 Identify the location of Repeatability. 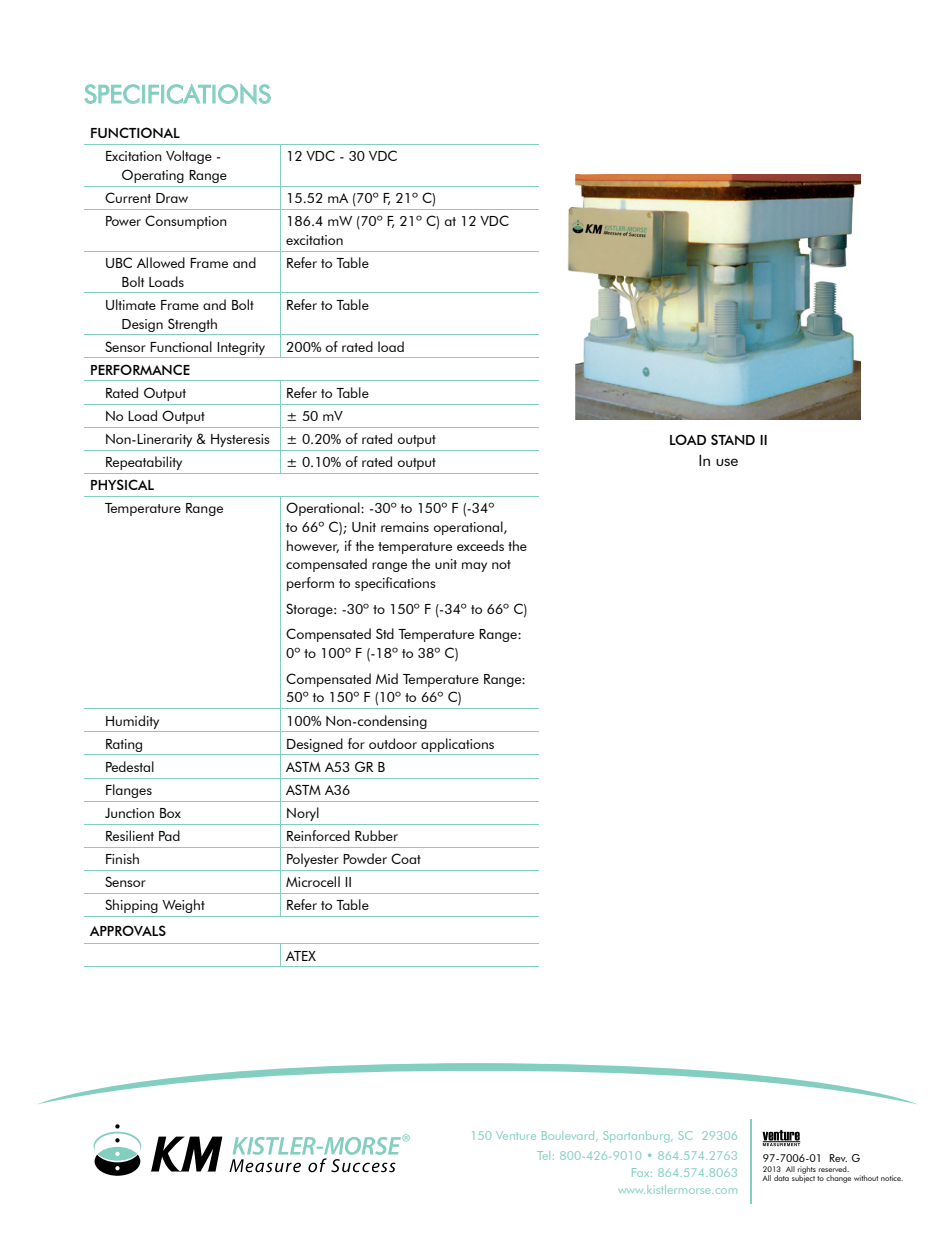
(144, 463).
